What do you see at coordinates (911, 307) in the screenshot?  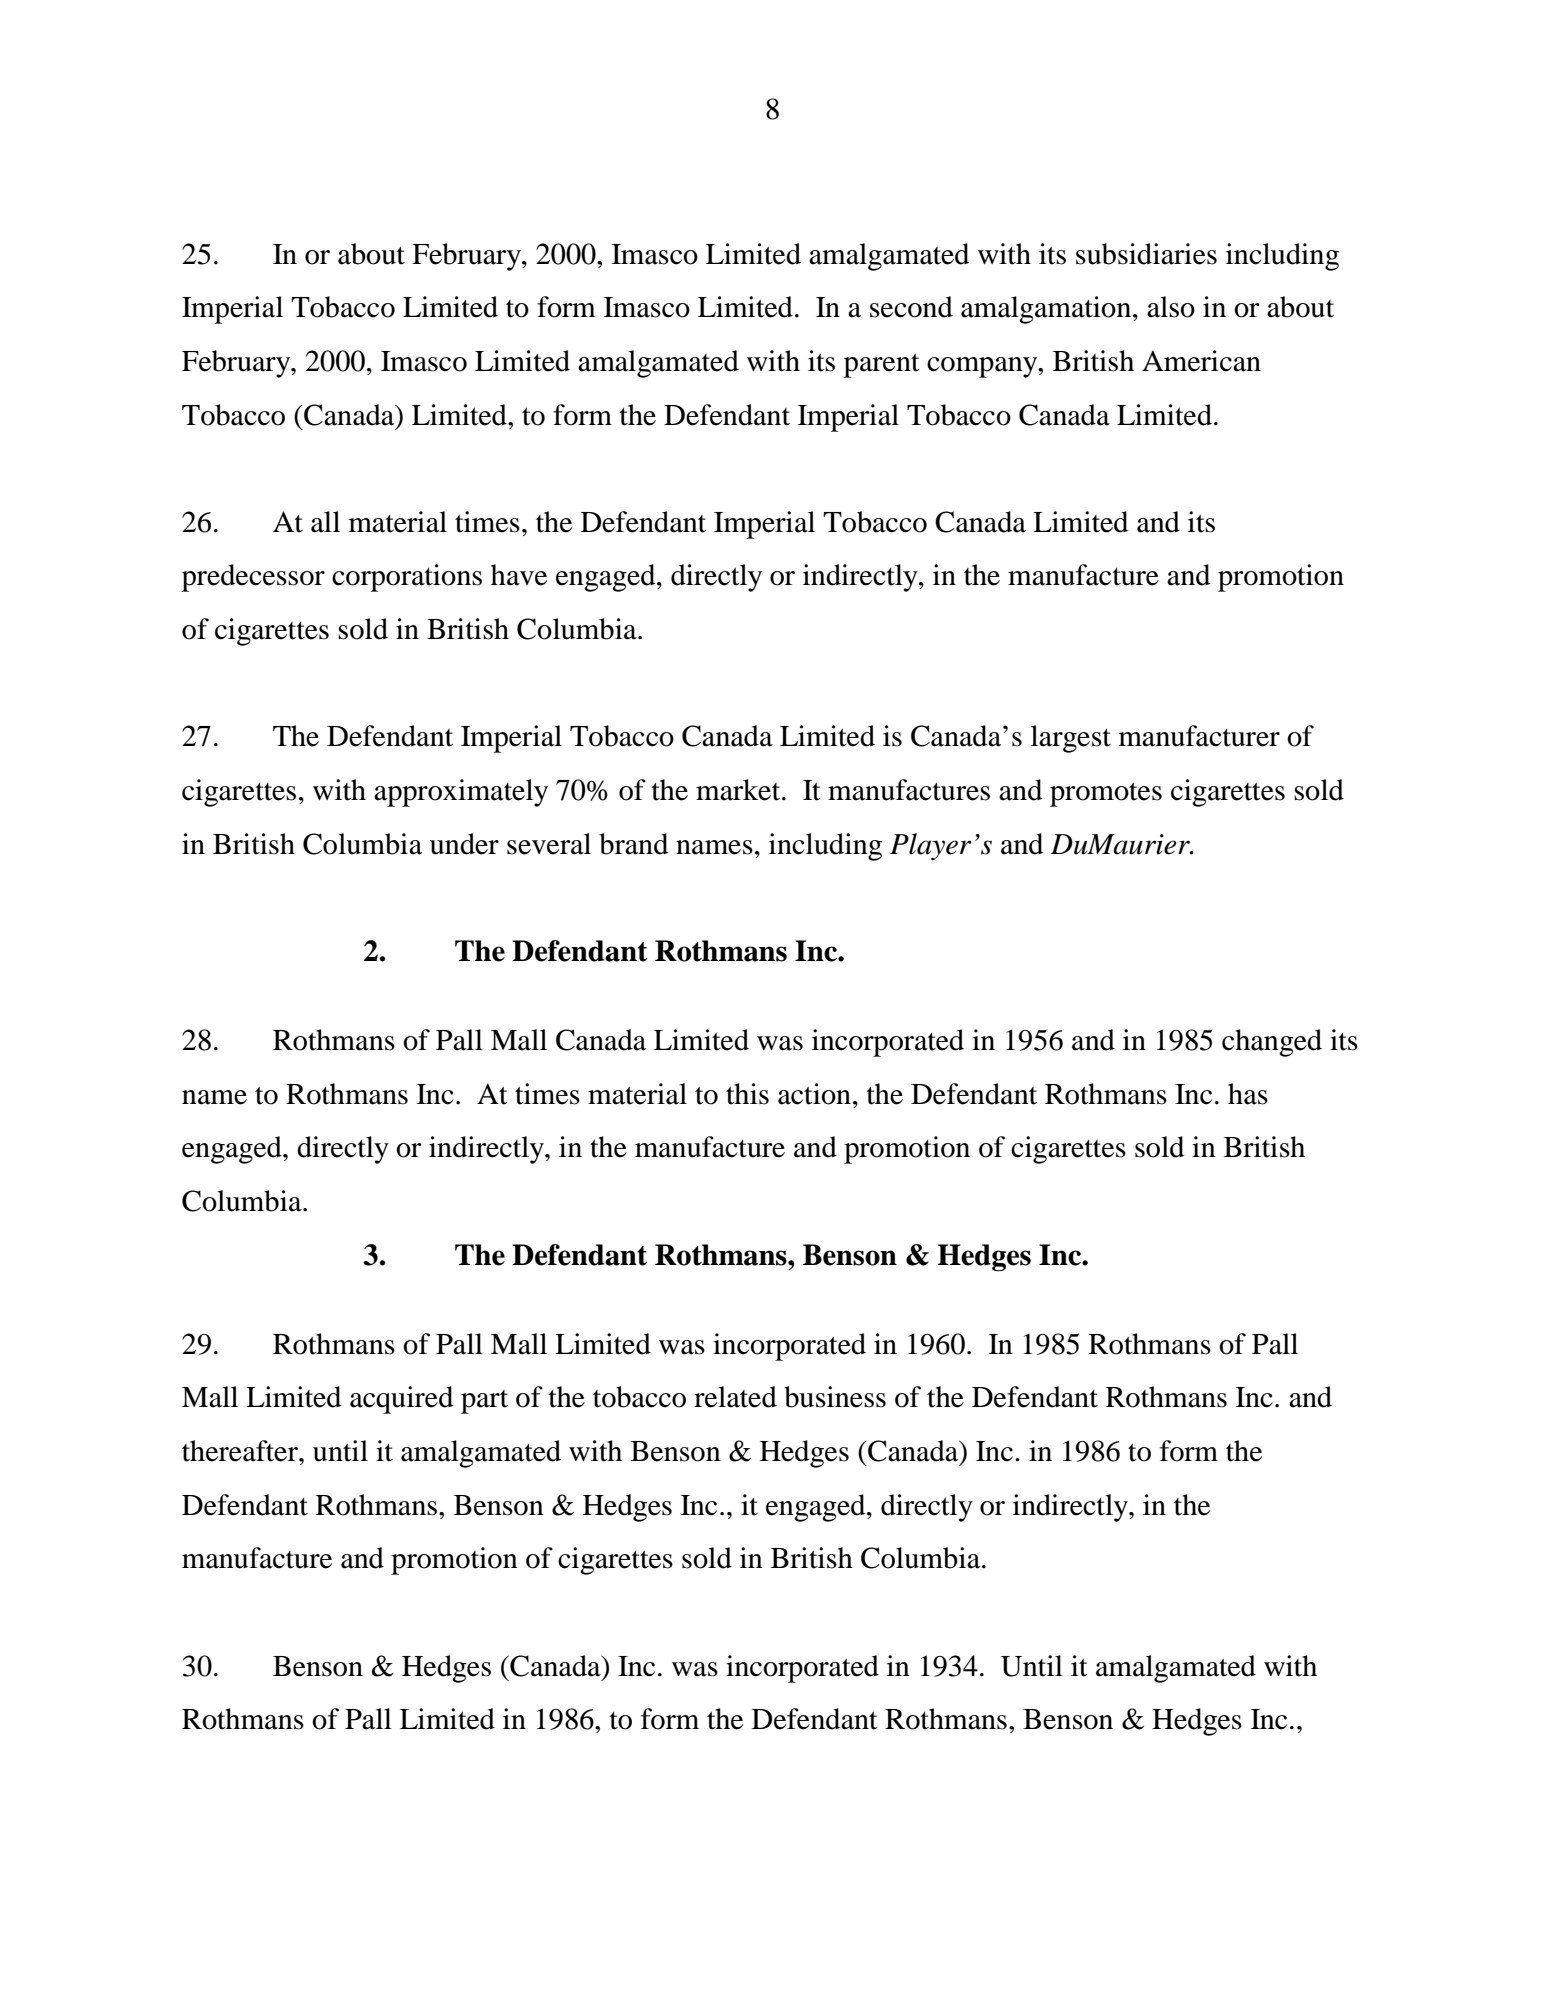 I see `second` at bounding box center [911, 307].
